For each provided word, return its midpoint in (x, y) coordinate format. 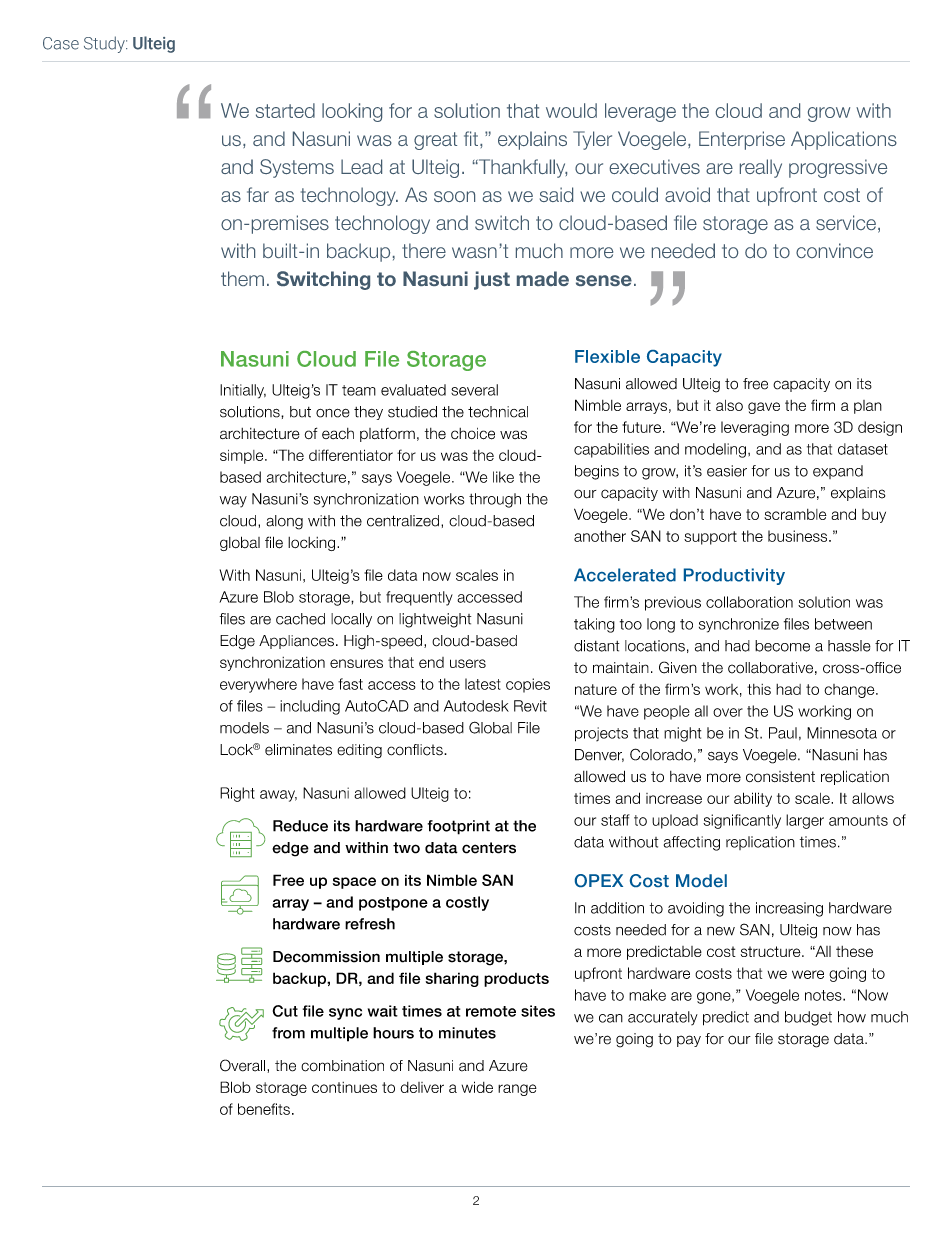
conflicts (416, 750)
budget (808, 1018)
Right (237, 794)
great (435, 141)
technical (498, 412)
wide (477, 1087)
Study (105, 44)
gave (764, 408)
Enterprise (742, 140)
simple (243, 457)
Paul (783, 733)
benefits (264, 1109)
